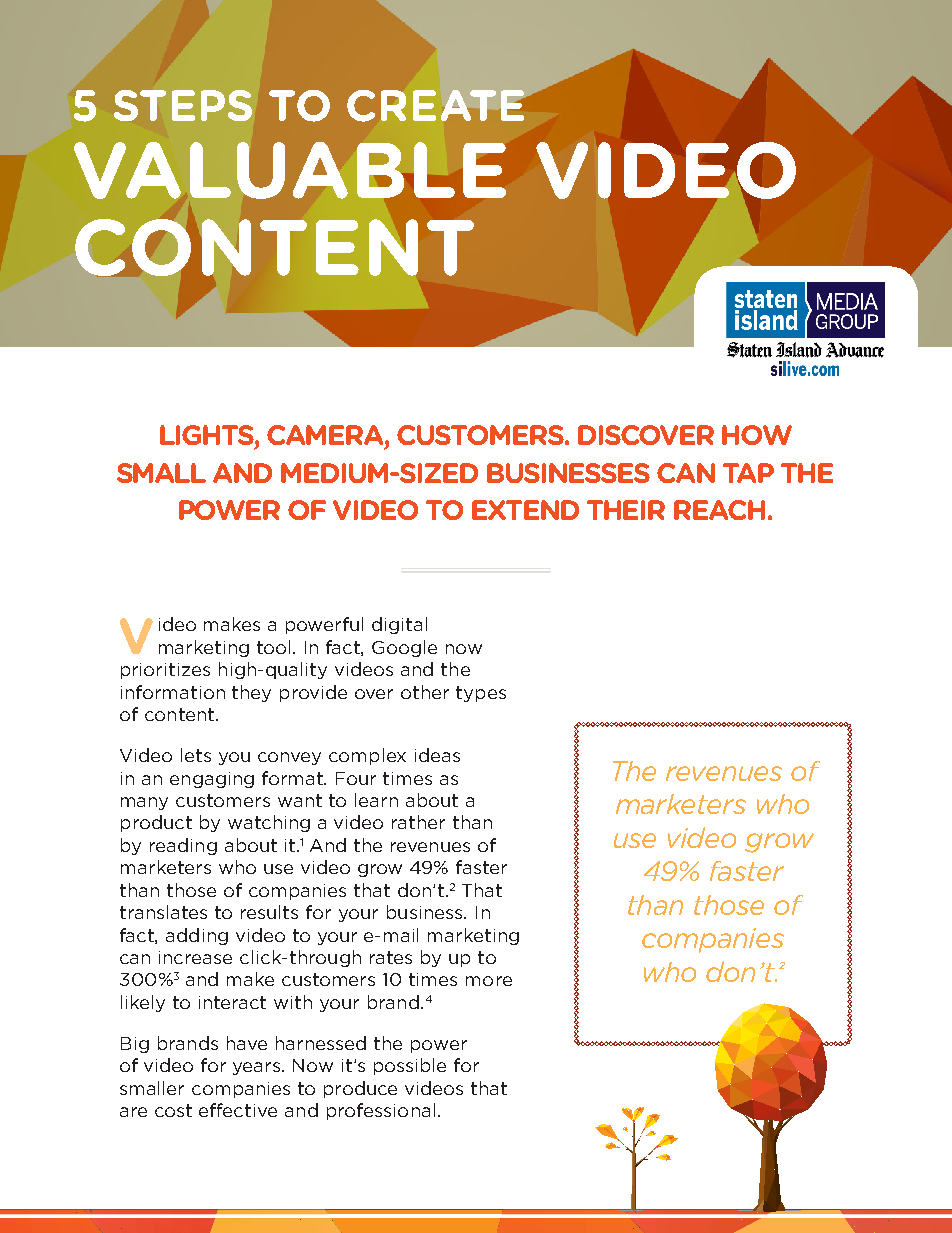  I want to click on CREATE, so click(435, 106).
